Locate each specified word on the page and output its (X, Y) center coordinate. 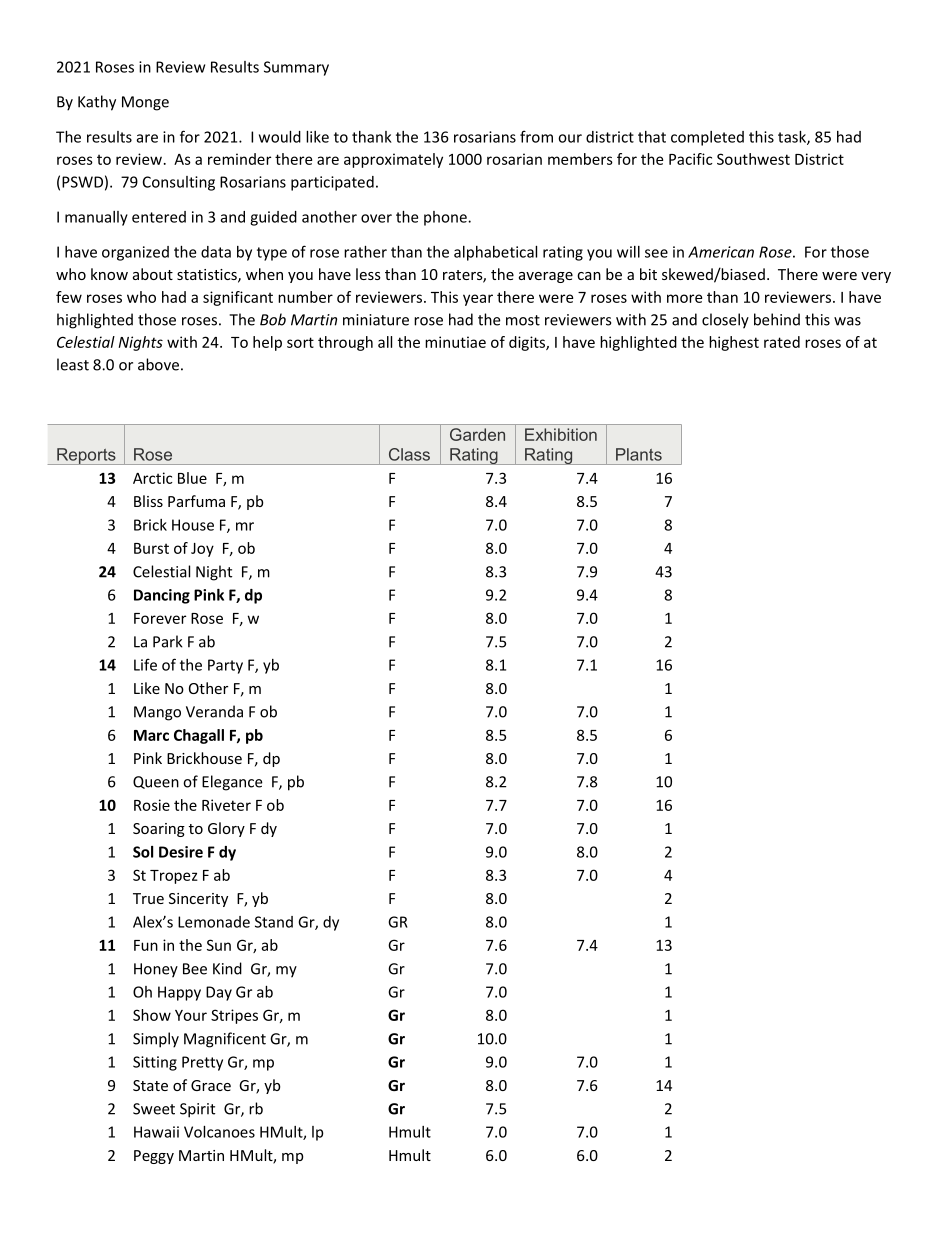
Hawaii (156, 1132)
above (158, 364)
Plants (639, 454)
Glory (226, 829)
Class (409, 454)
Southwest (753, 159)
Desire (181, 852)
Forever (160, 618)
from (536, 136)
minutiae (455, 342)
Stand (274, 922)
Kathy (97, 103)
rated (782, 342)
